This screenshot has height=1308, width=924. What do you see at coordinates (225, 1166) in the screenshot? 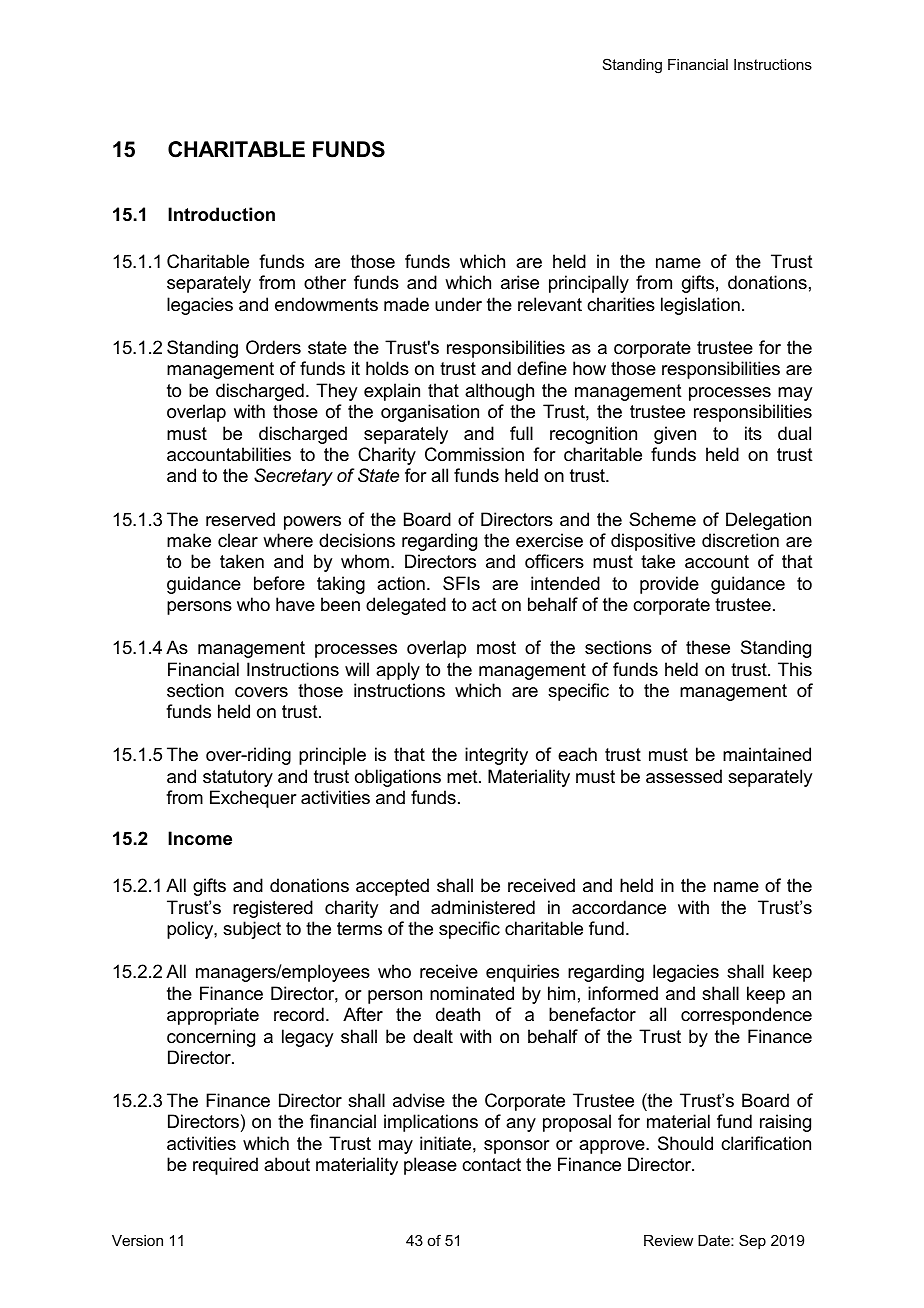
I see `required` at bounding box center [225, 1166].
